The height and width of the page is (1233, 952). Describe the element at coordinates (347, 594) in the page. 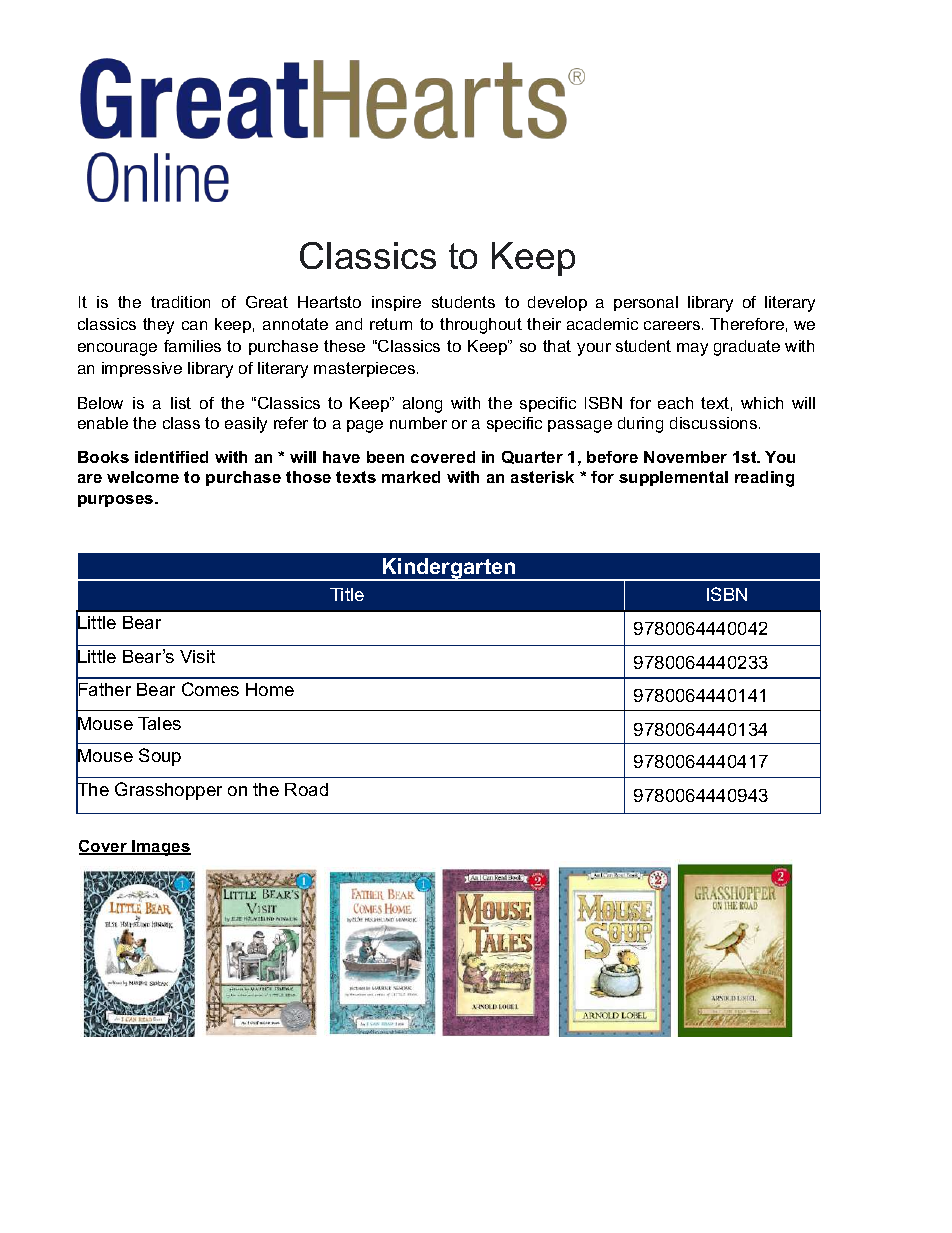

I see `Title` at that location.
